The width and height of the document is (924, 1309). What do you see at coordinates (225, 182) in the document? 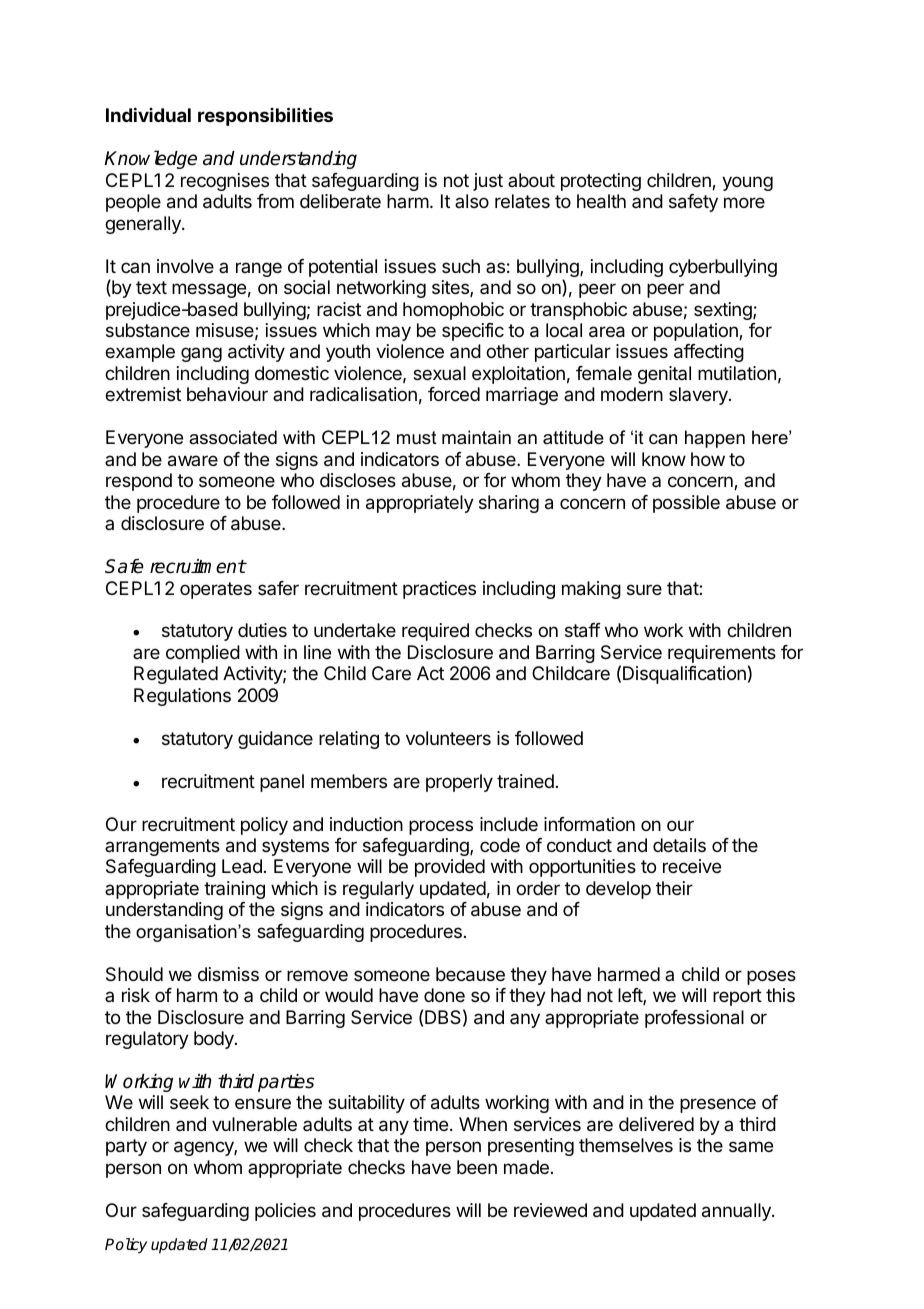
I see `recognises` at bounding box center [225, 182].
